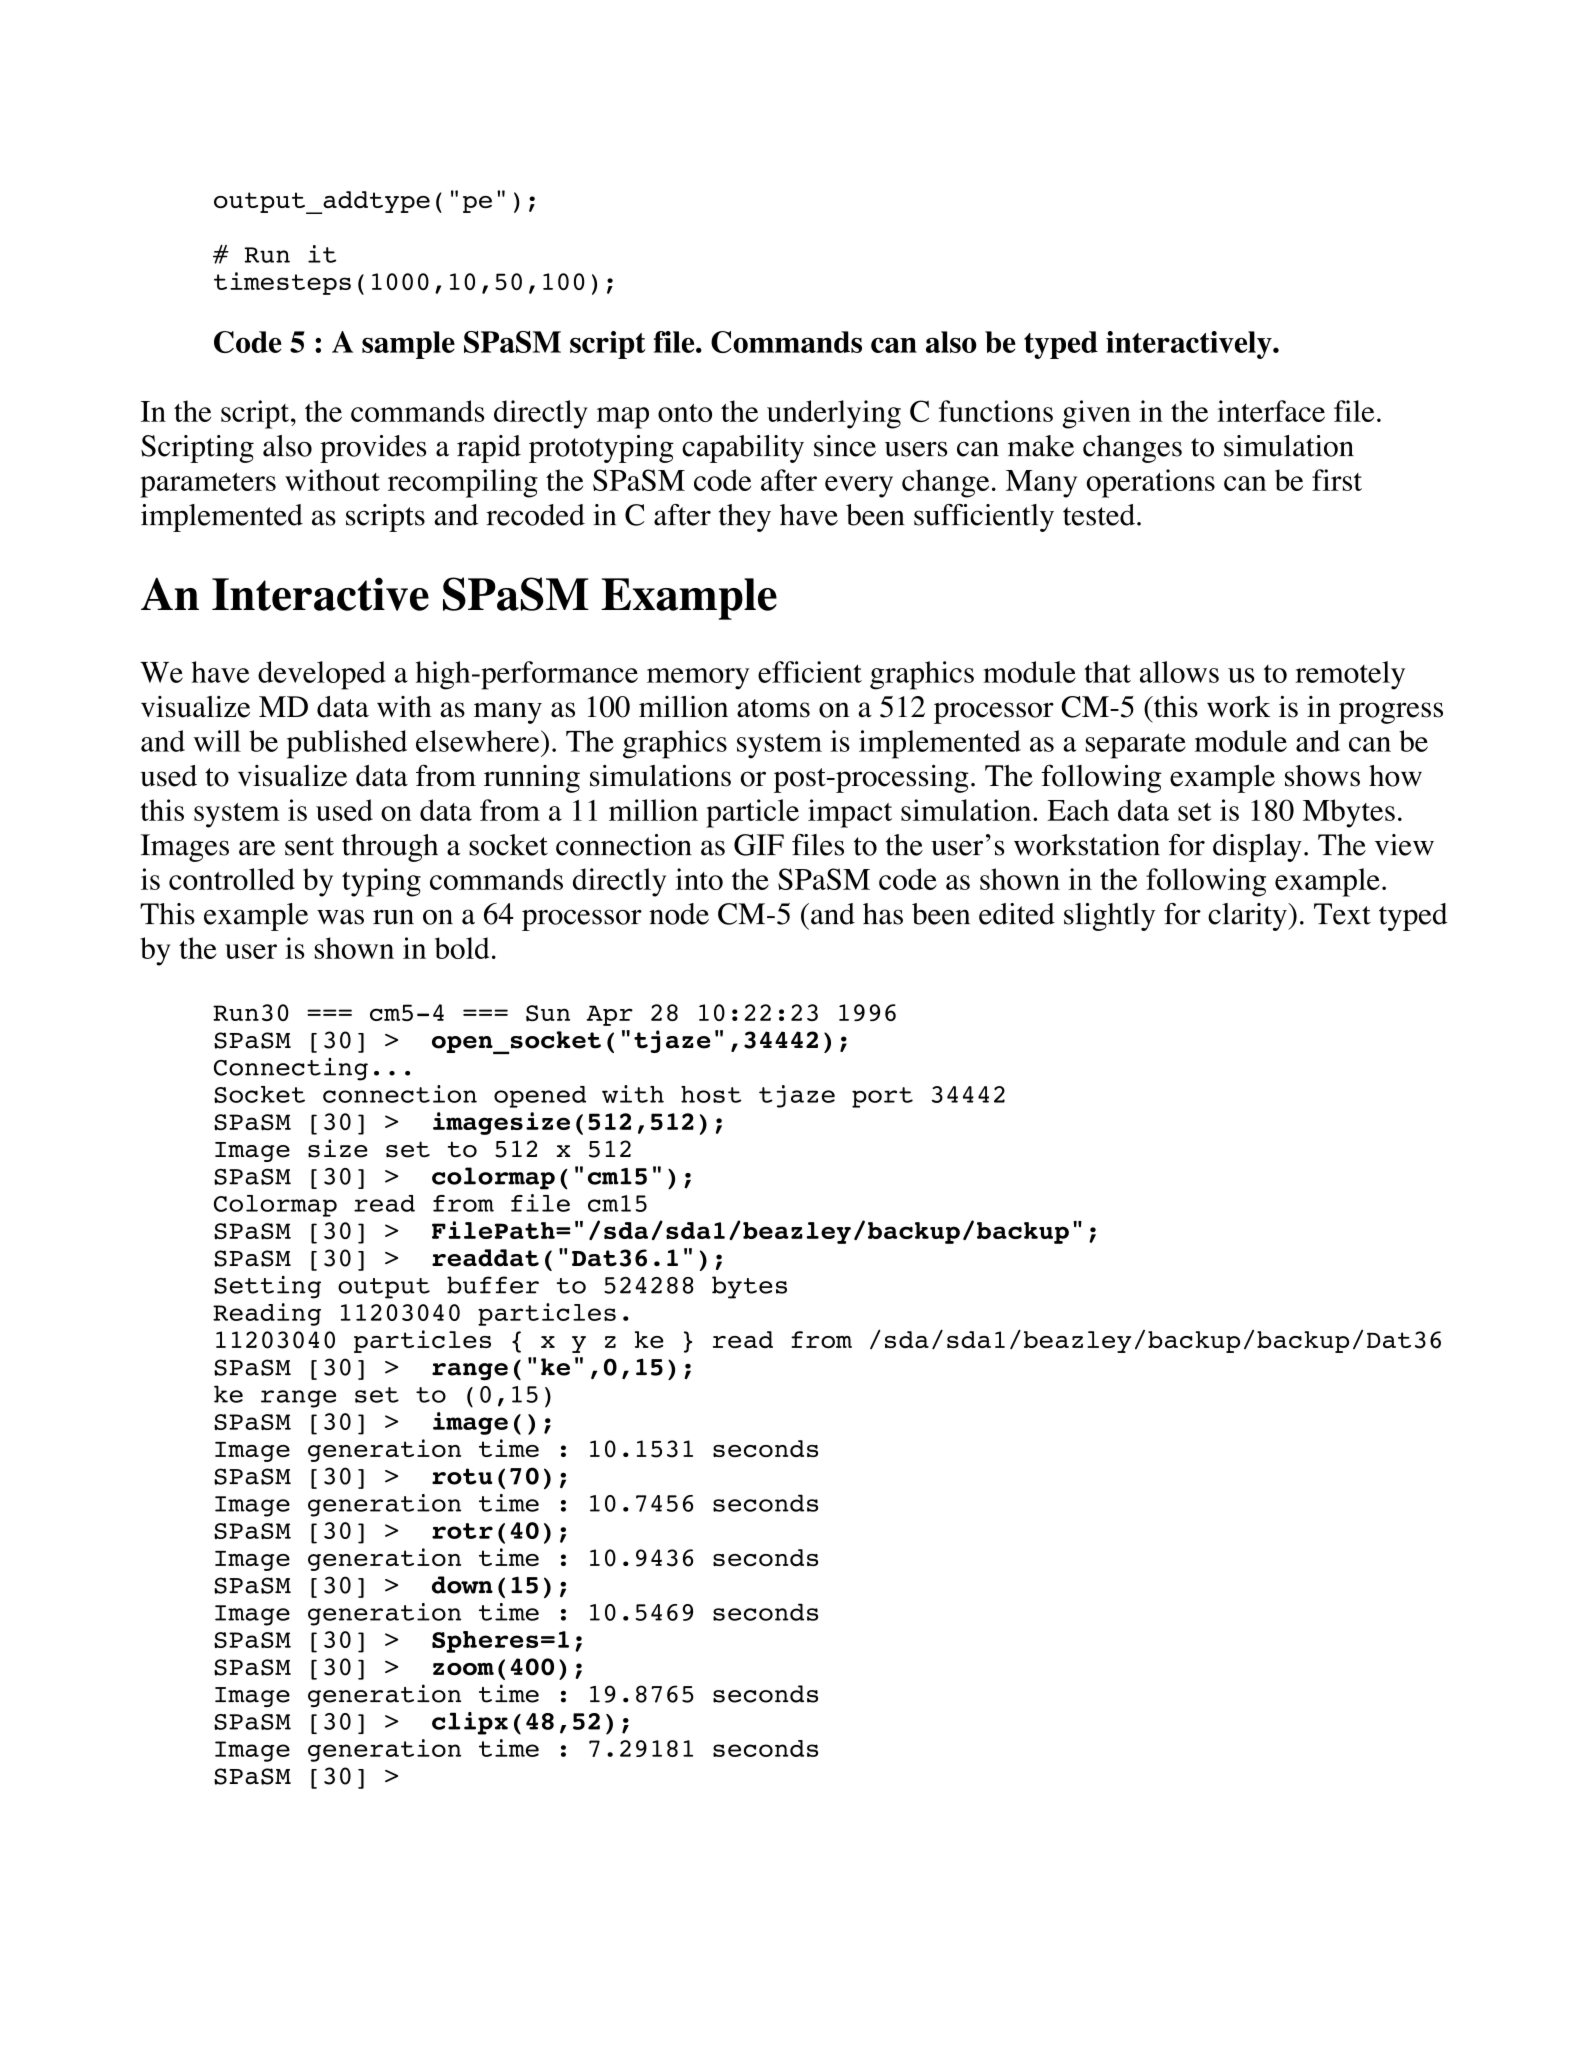  What do you see at coordinates (850, 813) in the screenshot?
I see `impact` at bounding box center [850, 813].
